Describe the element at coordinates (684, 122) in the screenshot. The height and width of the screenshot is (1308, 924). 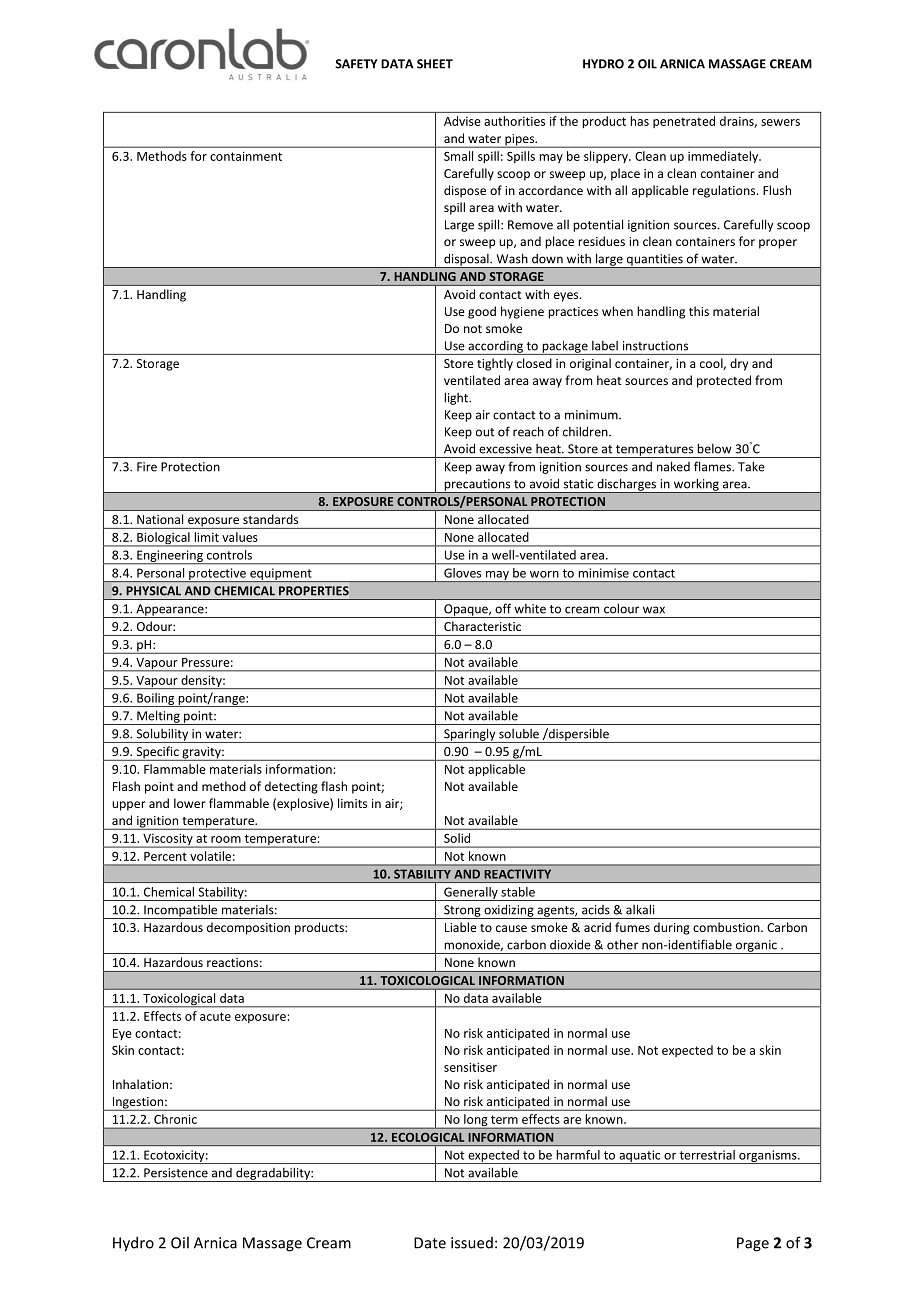
I see `penetrated` at that location.
